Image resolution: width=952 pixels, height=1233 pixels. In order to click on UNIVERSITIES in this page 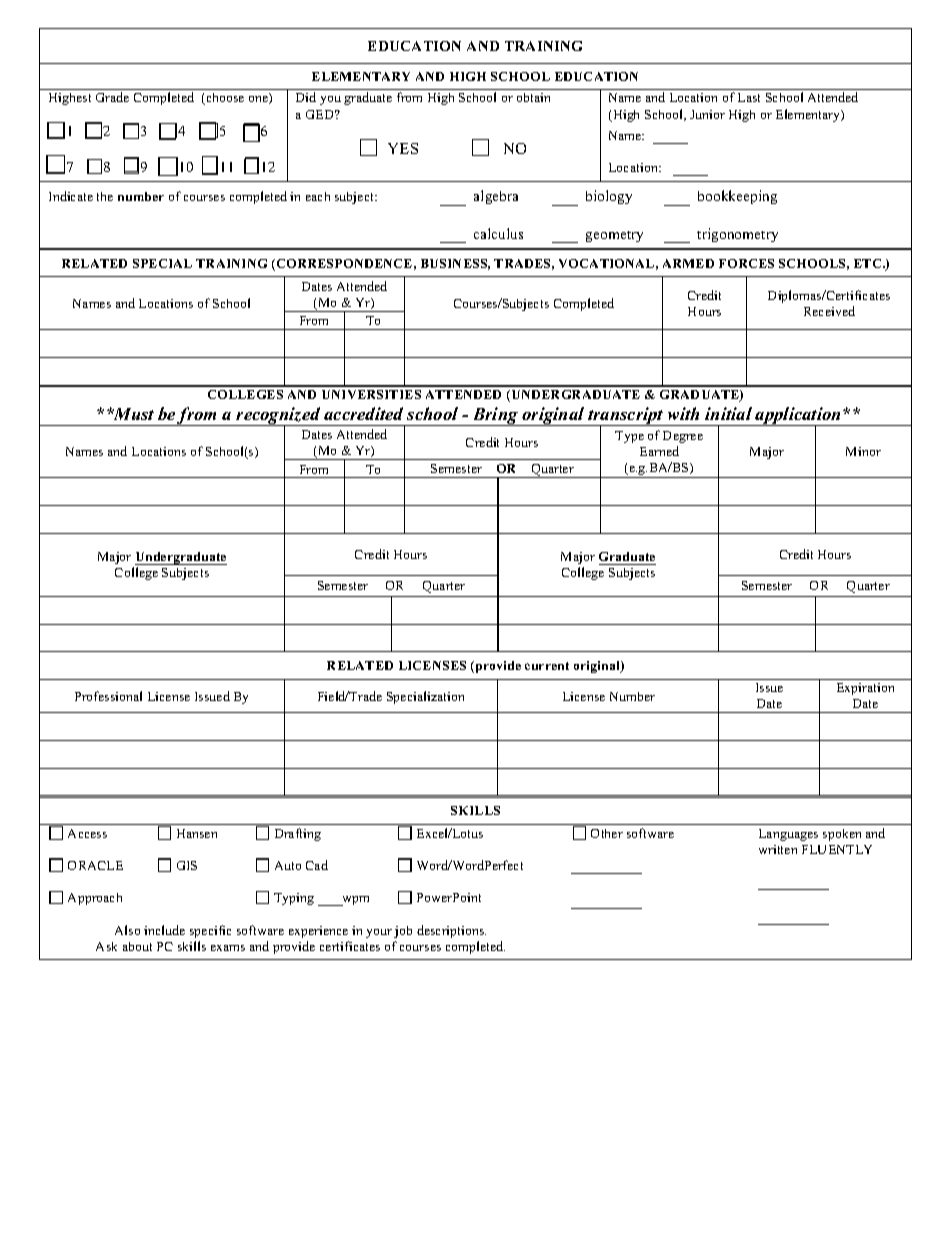, I will do `click(371, 394)`.
